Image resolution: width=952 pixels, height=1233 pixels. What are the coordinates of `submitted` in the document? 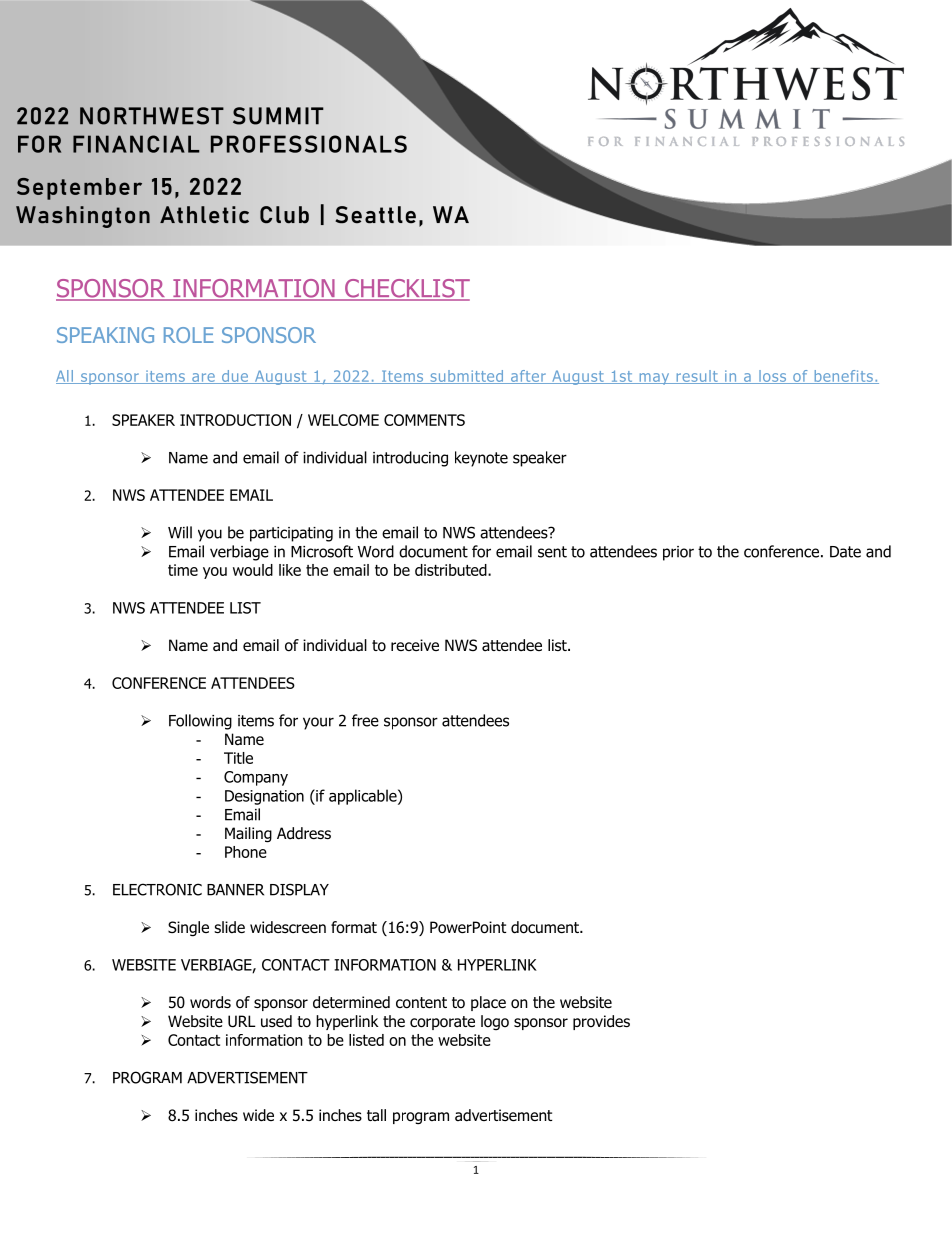 It's located at (467, 377).
